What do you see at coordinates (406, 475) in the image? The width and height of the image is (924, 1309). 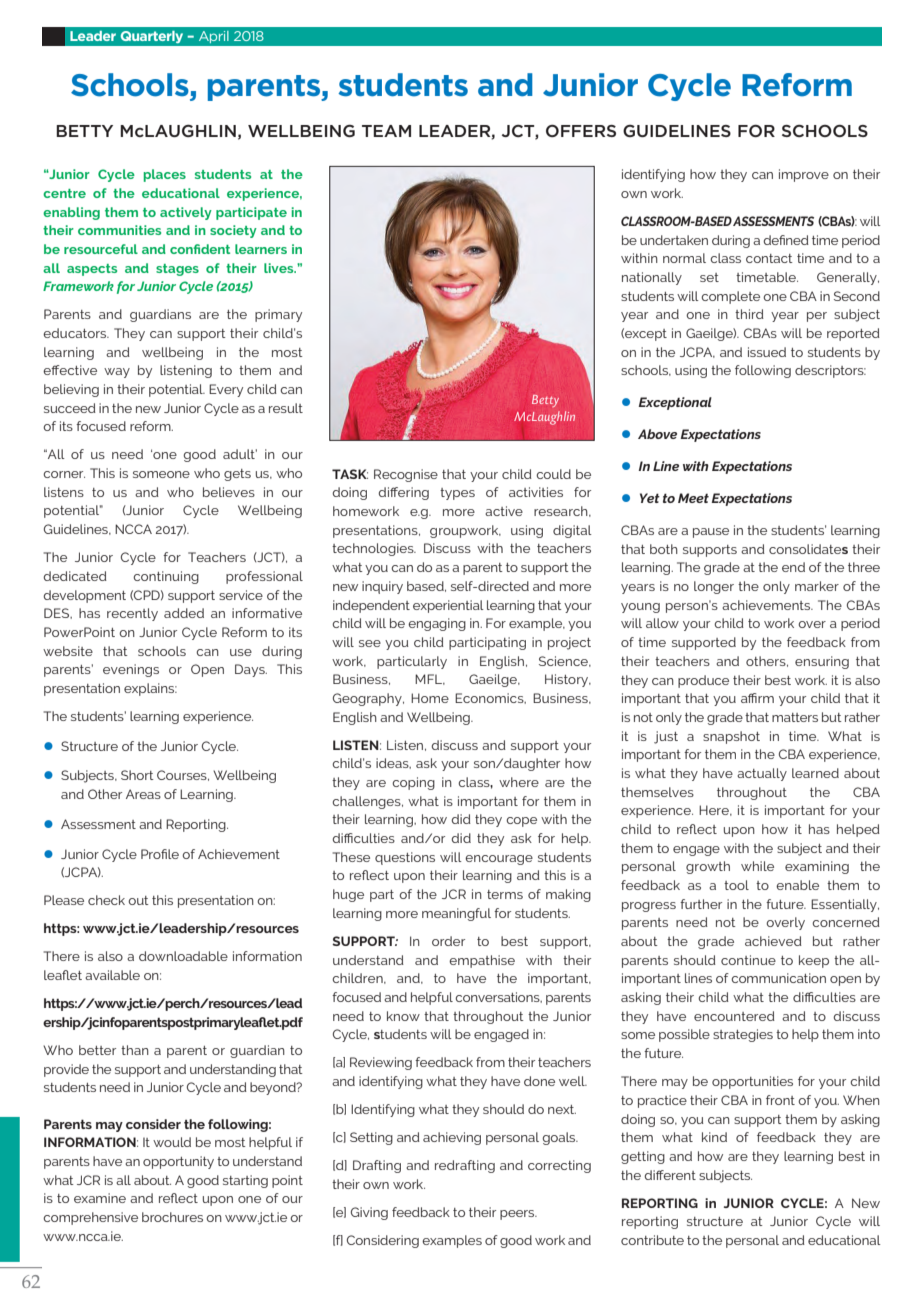 I see `Recognise` at bounding box center [406, 475].
